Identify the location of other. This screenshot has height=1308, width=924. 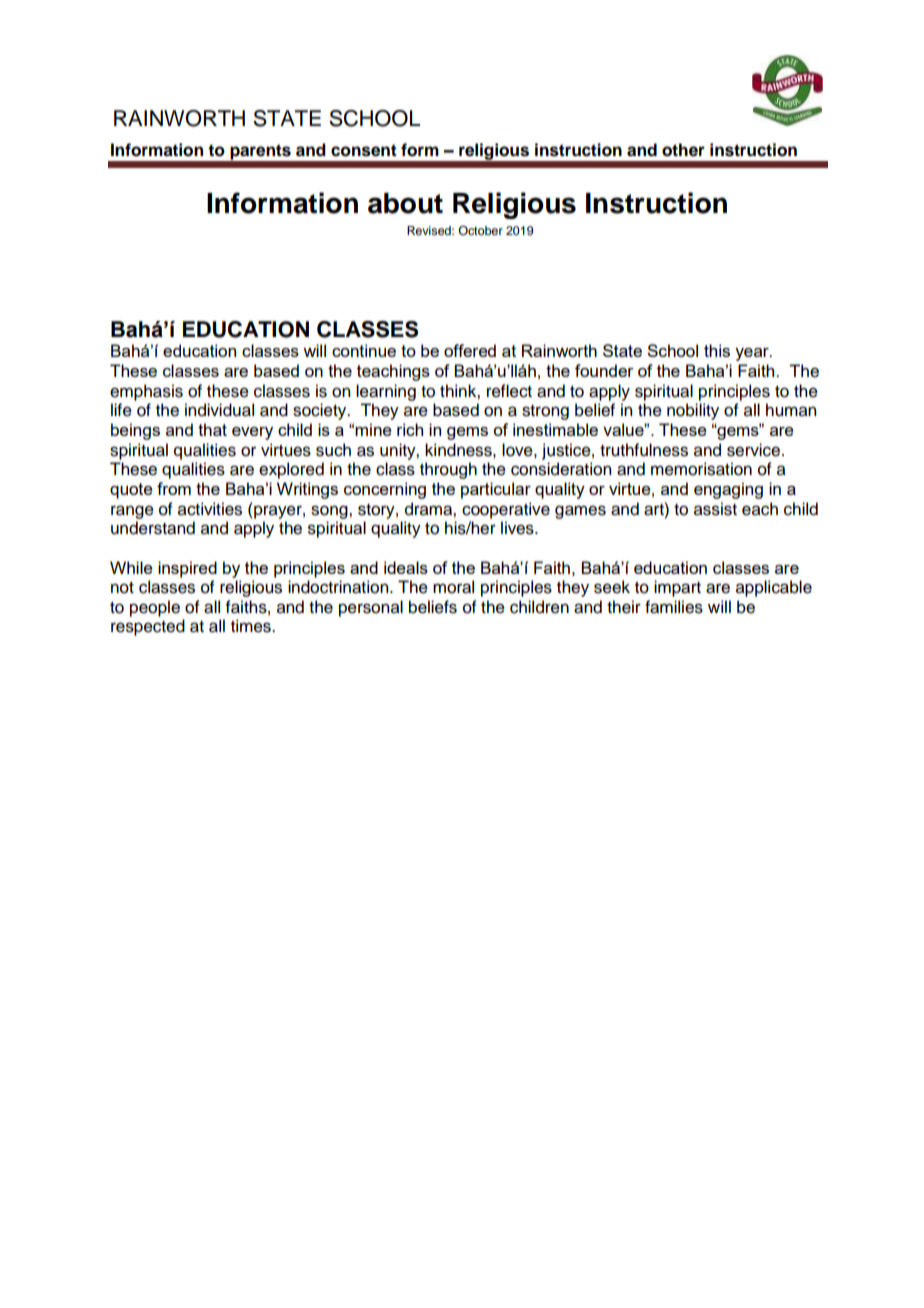
(683, 150).
